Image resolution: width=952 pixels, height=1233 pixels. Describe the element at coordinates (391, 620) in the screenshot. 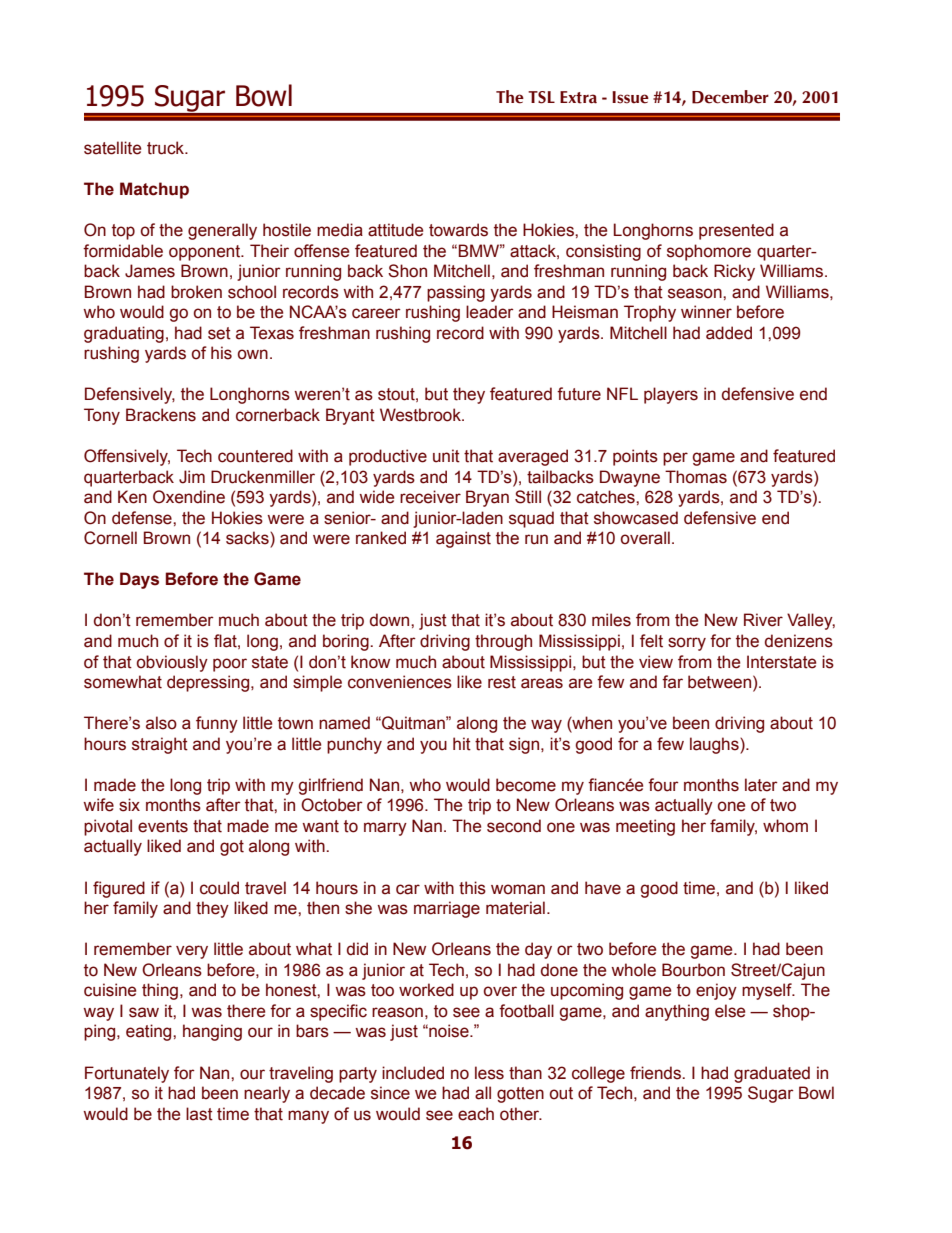

I see `down` at that location.
